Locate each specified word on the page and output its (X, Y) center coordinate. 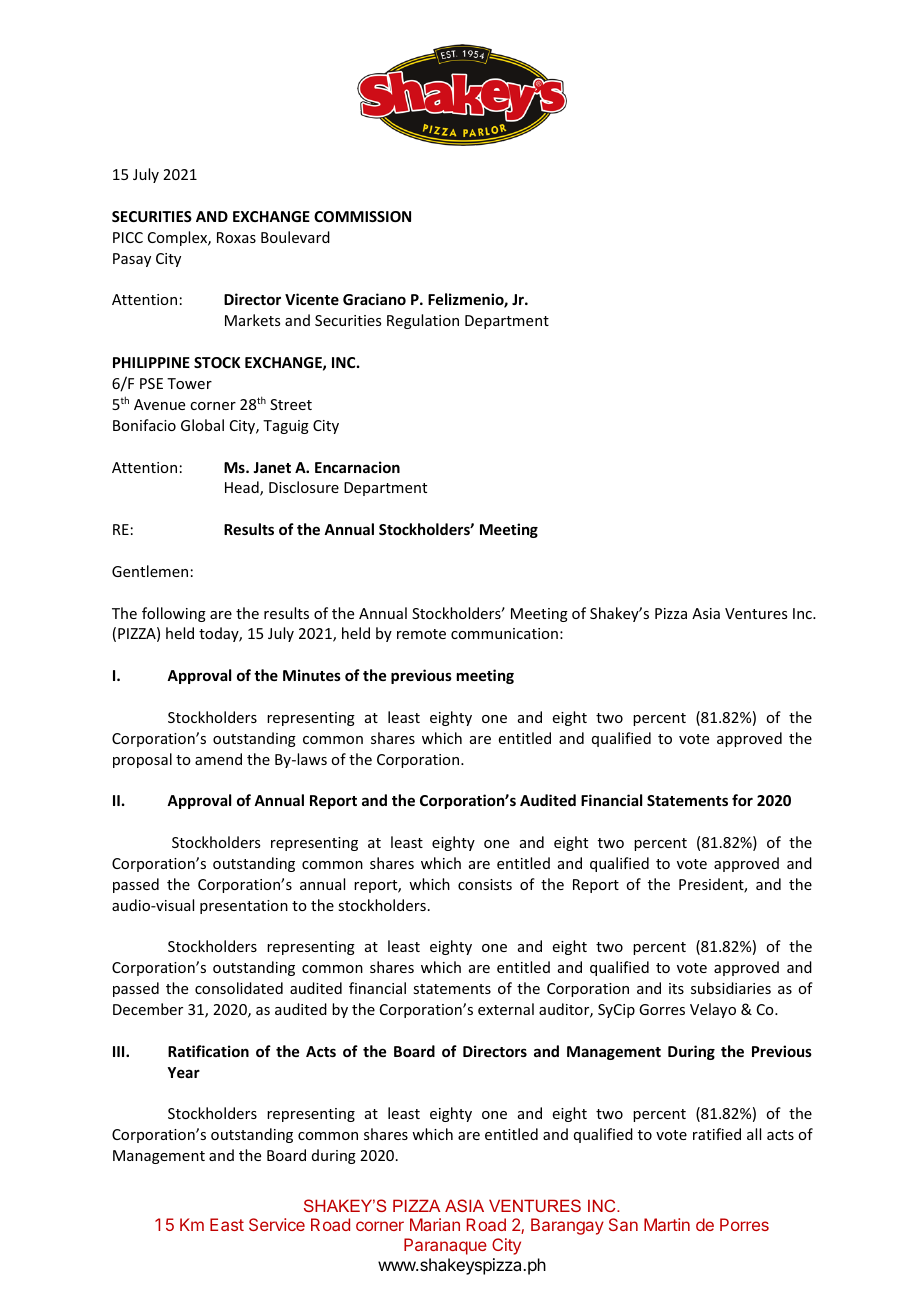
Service (277, 1224)
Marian (435, 1224)
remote (421, 634)
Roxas (236, 237)
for (742, 800)
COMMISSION (362, 216)
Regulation (423, 321)
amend (218, 759)
